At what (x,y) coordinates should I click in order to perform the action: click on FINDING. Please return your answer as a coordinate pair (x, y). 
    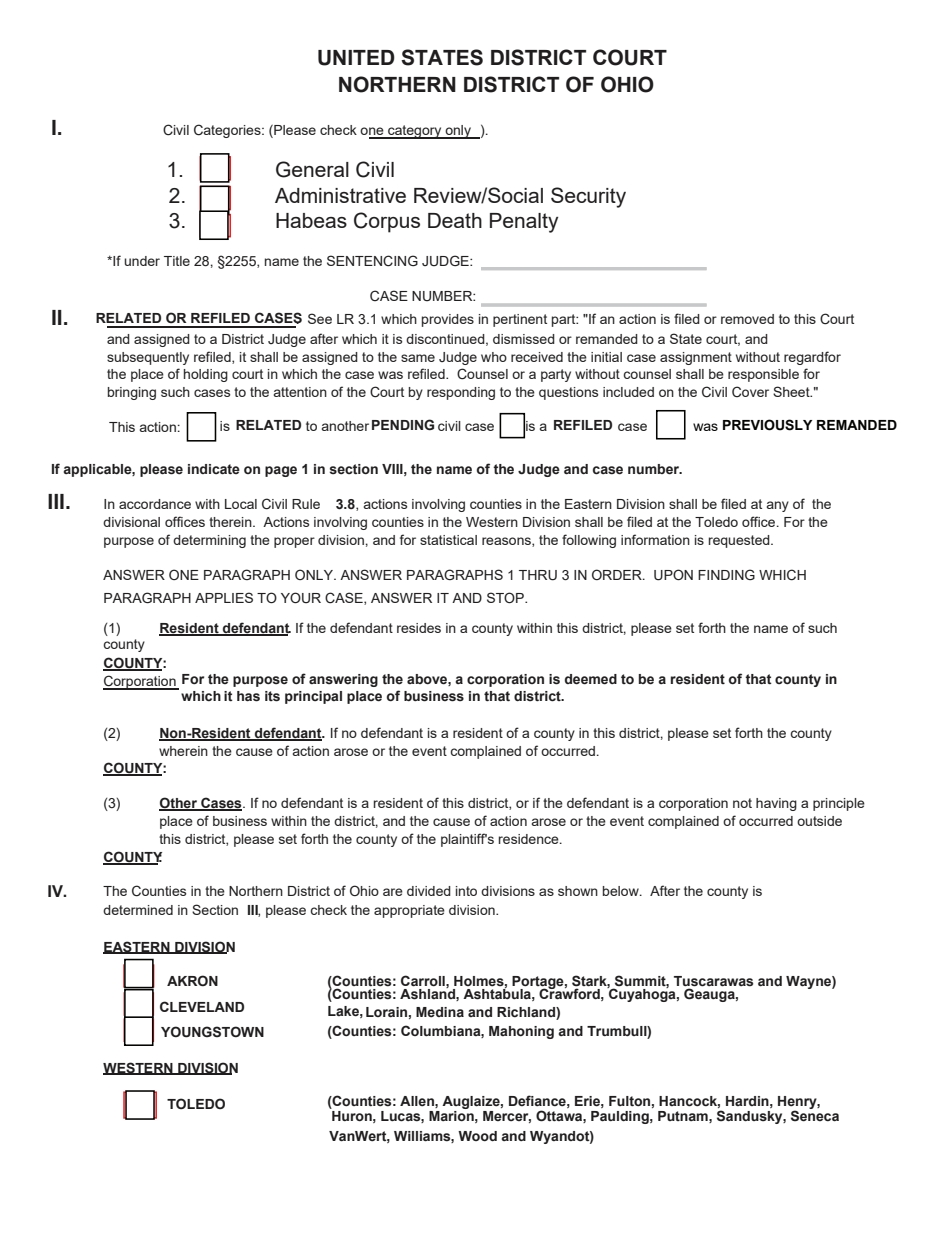
    Looking at the image, I should click on (726, 574).
